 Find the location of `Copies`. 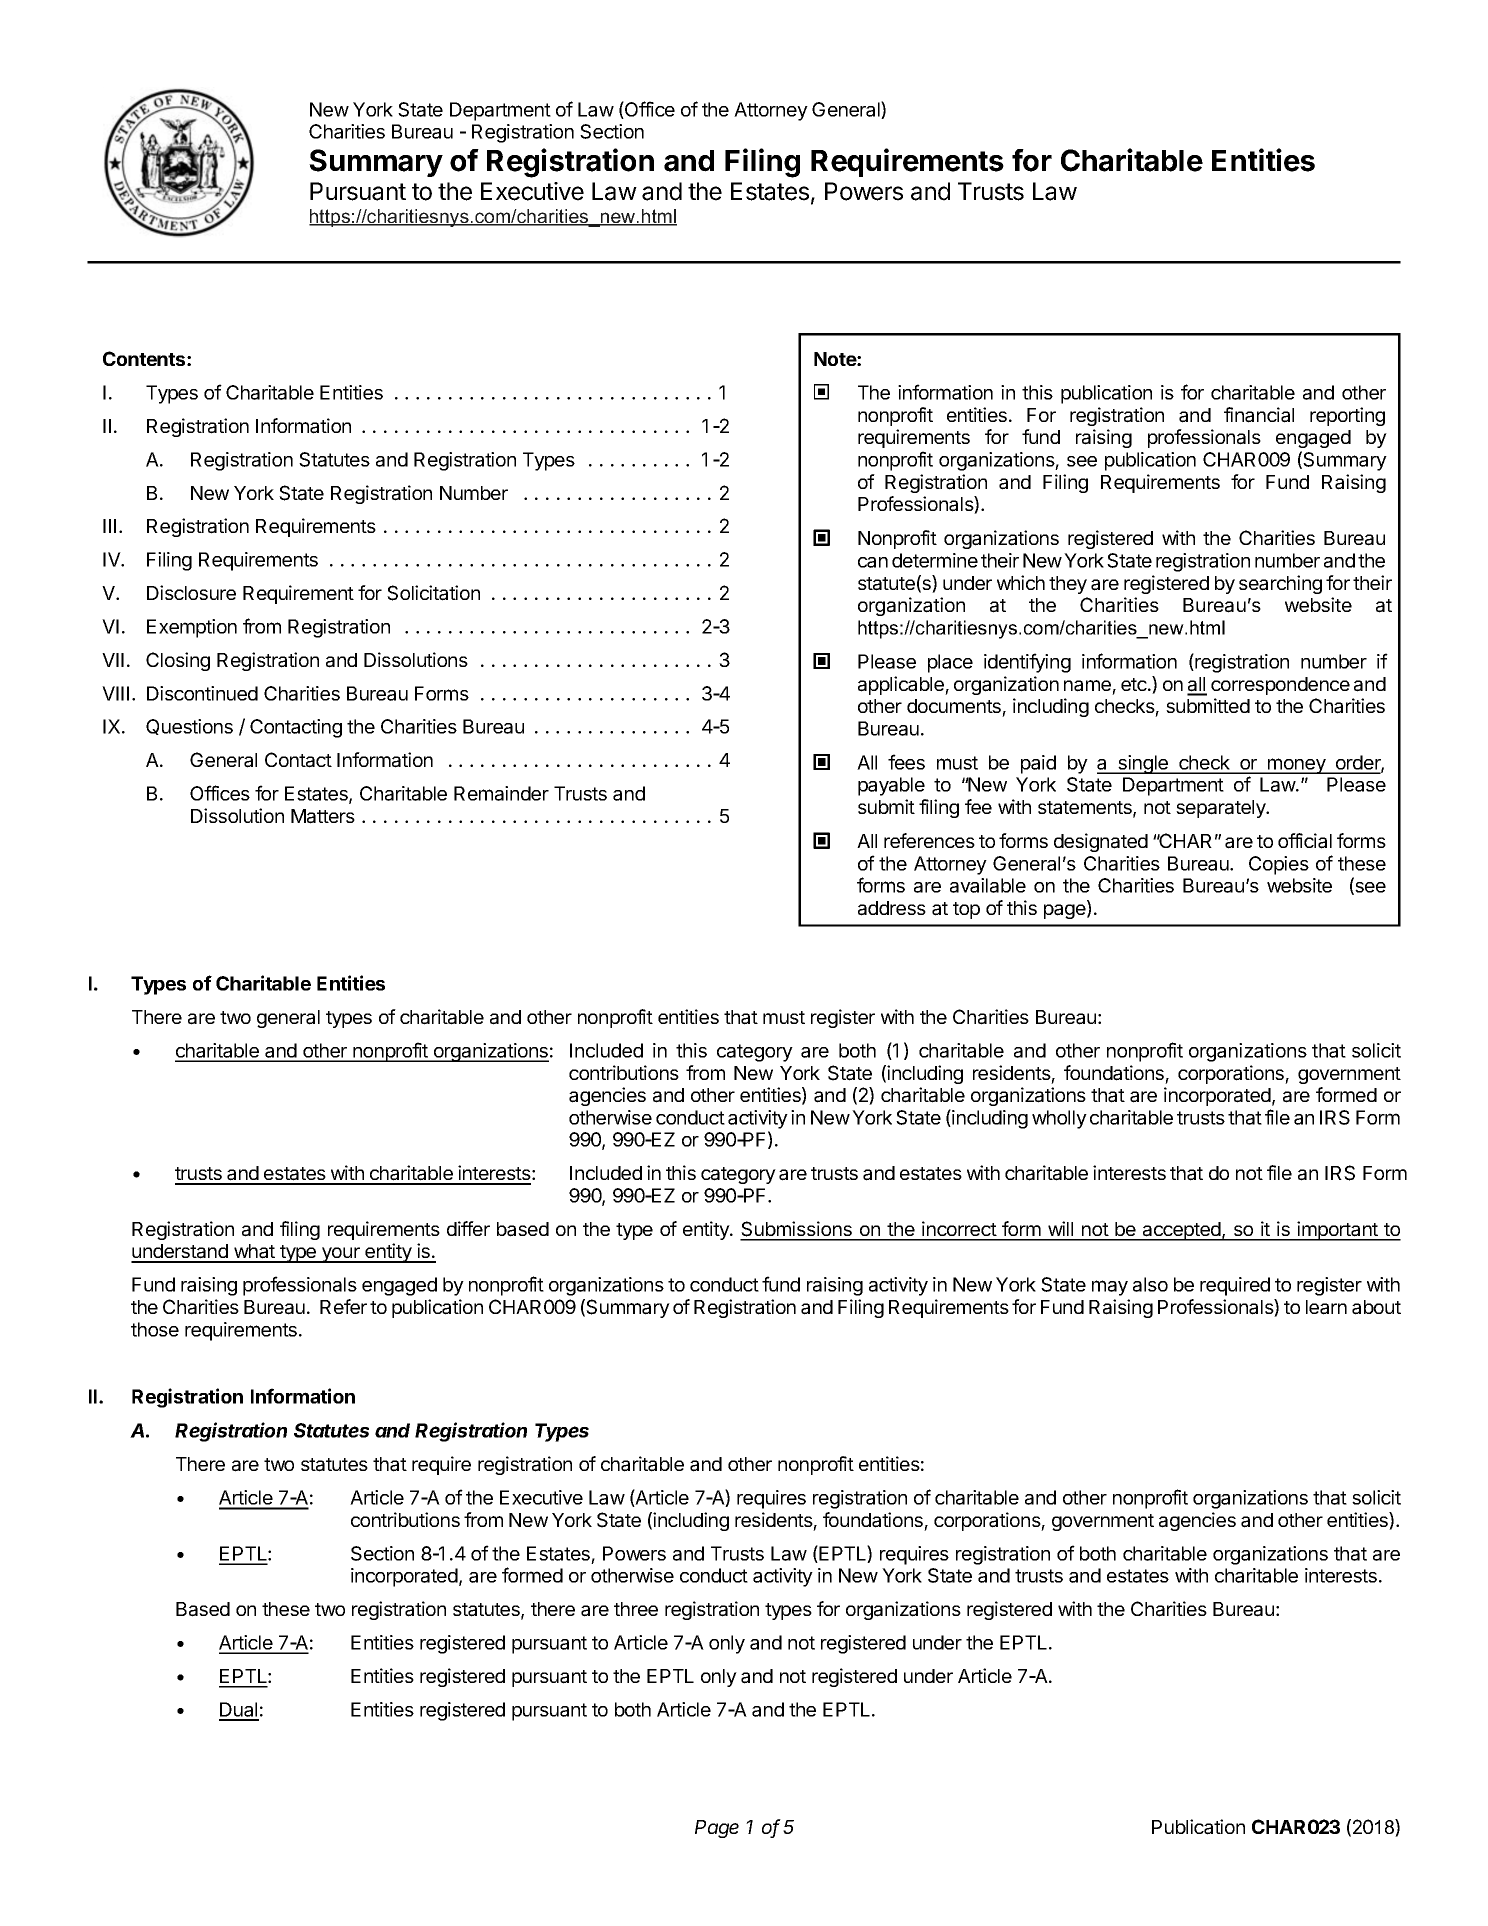

Copies is located at coordinates (1279, 865).
